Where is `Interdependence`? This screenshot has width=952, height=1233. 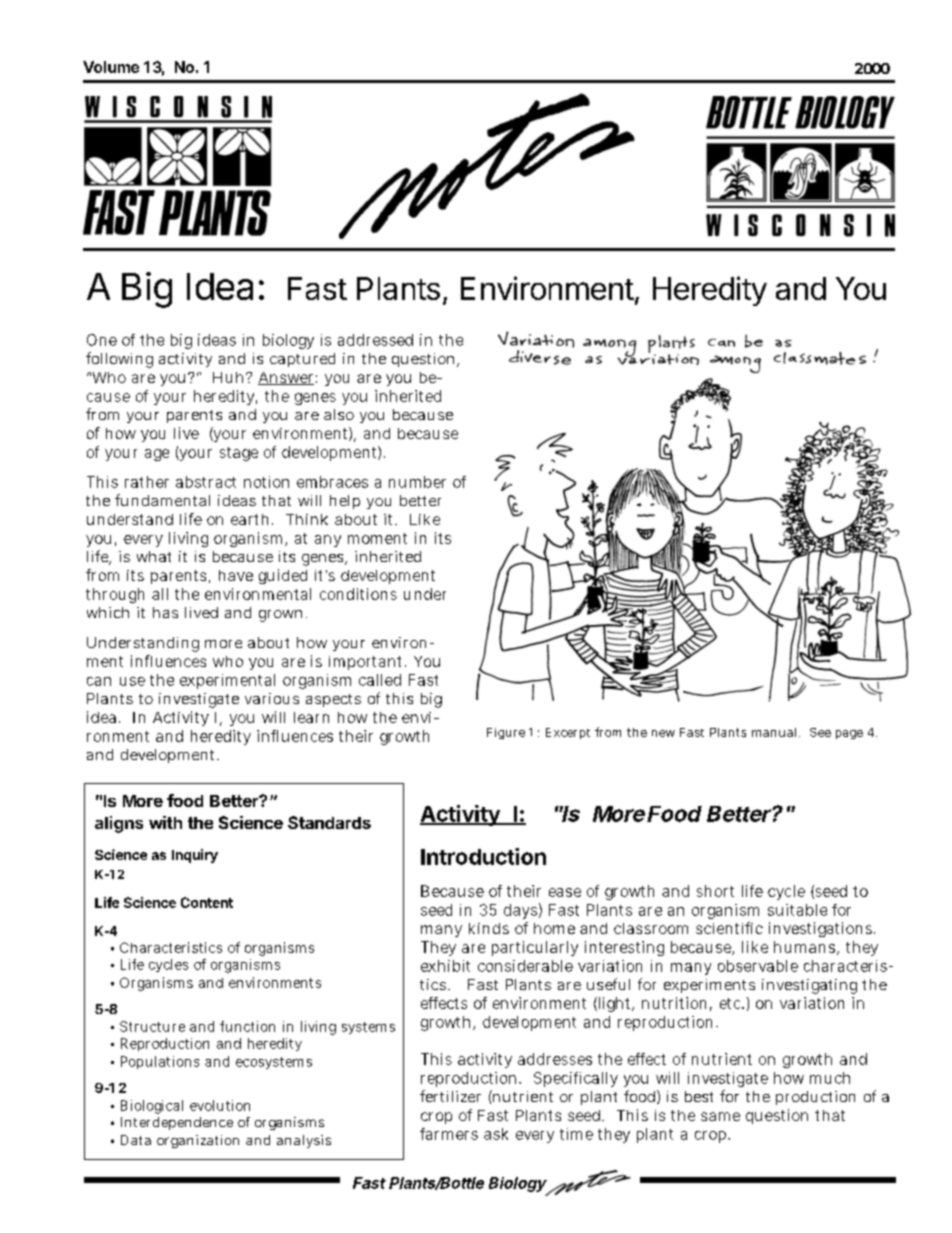 Interdependence is located at coordinates (177, 1123).
